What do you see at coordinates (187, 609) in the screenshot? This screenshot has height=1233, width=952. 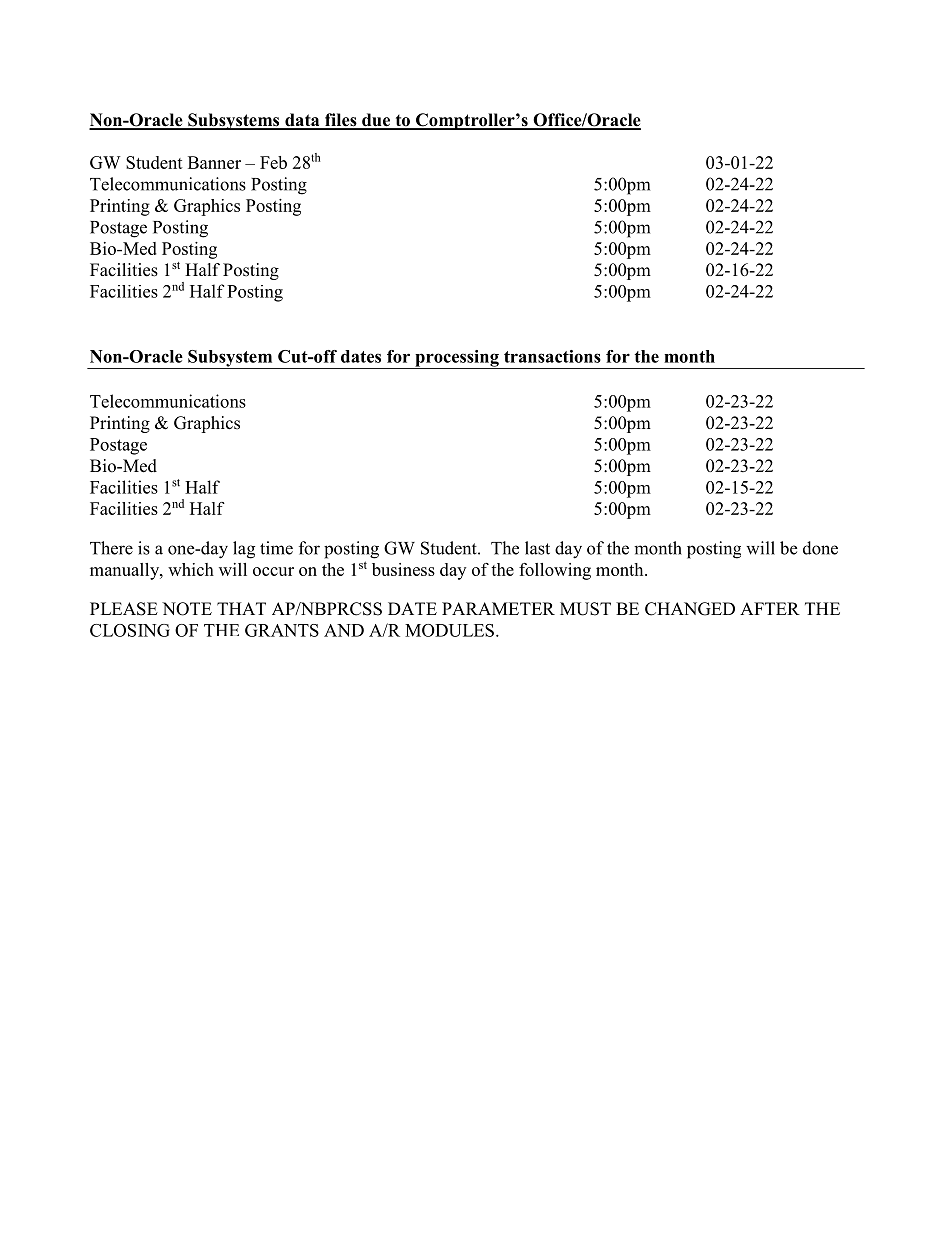 I see `NOTE` at bounding box center [187, 609].
